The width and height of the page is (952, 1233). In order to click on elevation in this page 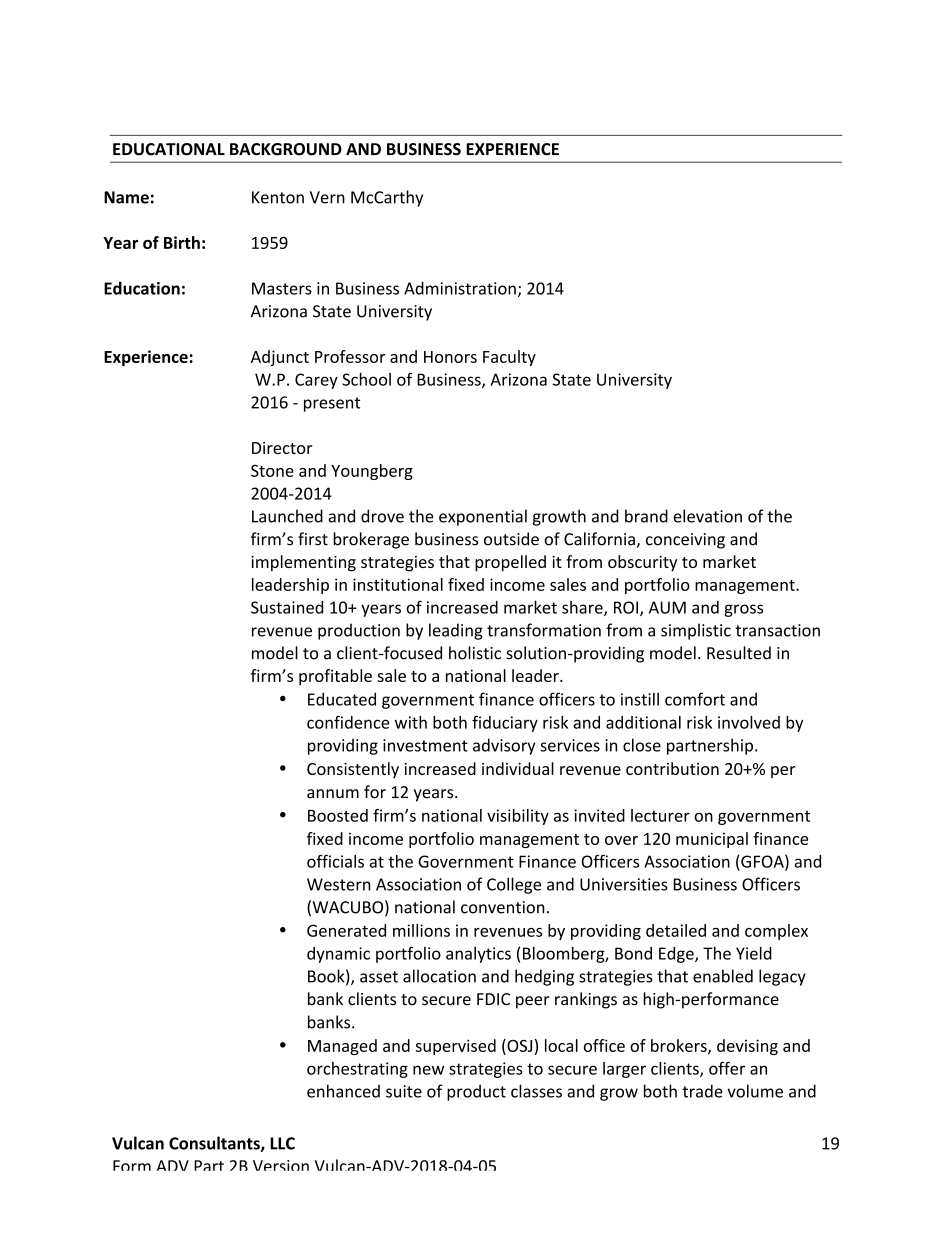, I will do `click(707, 516)`.
